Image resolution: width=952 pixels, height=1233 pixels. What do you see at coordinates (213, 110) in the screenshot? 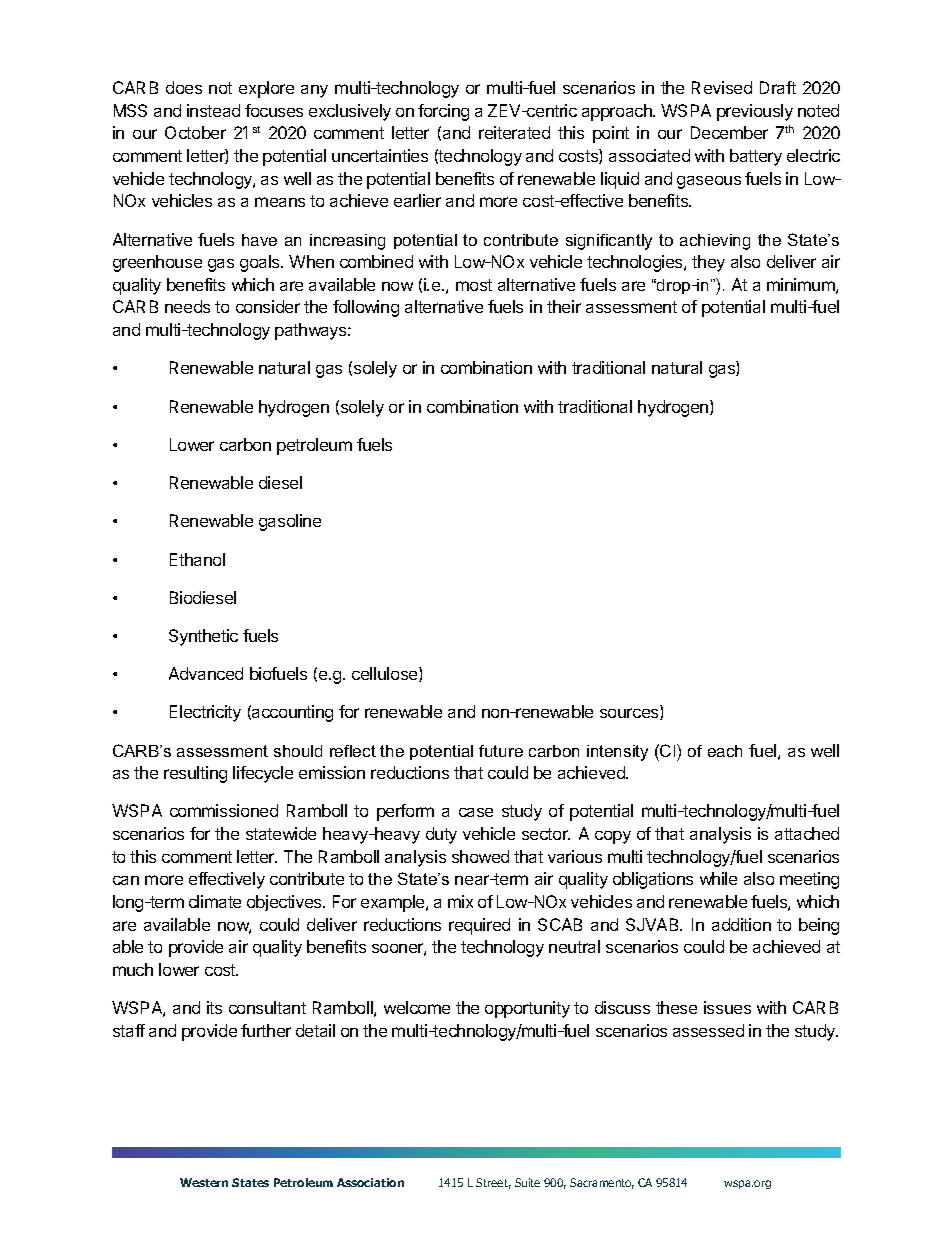
I see `instead` at bounding box center [213, 110].
